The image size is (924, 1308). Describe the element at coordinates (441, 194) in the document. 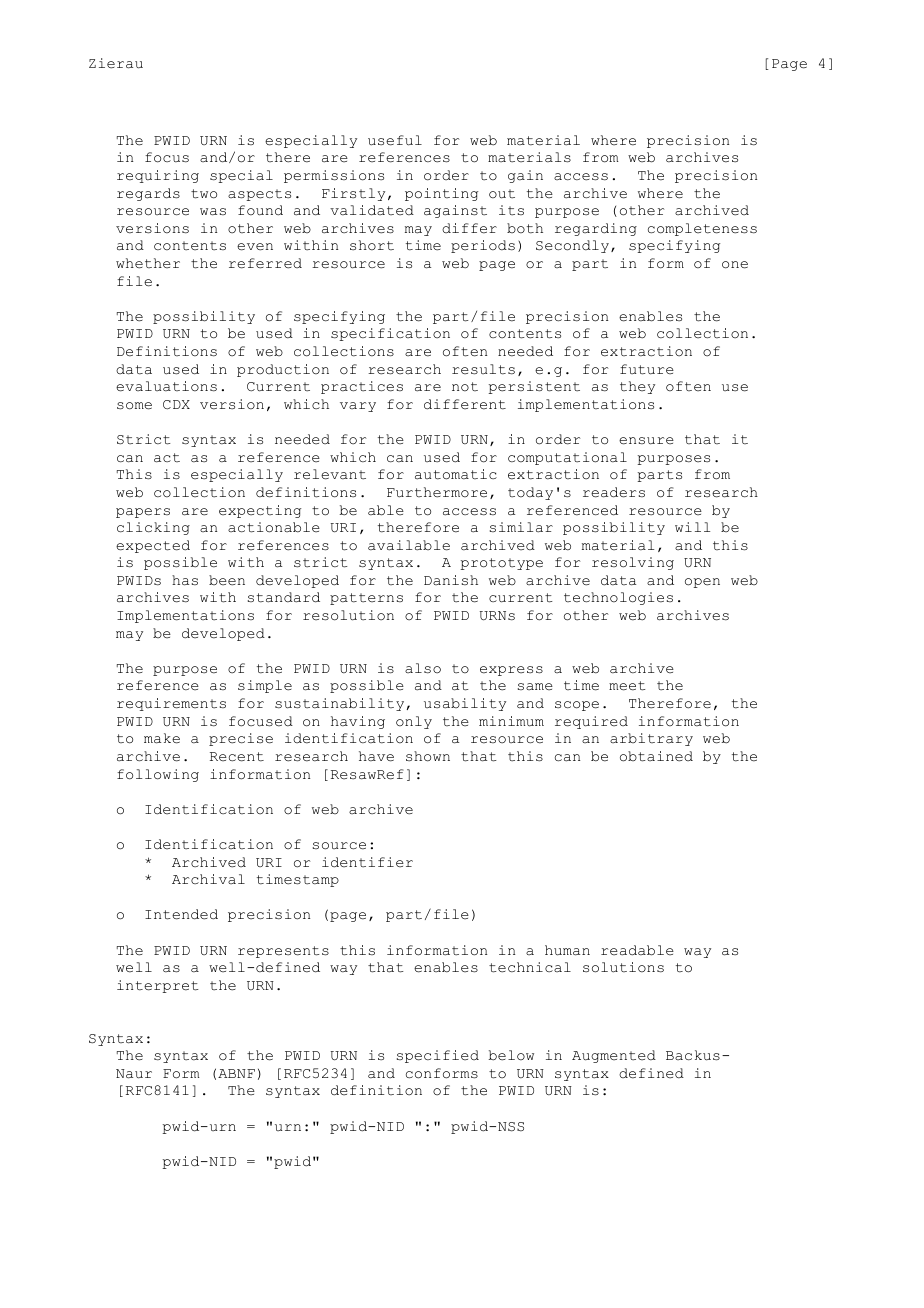

I see `pointing` at that location.
